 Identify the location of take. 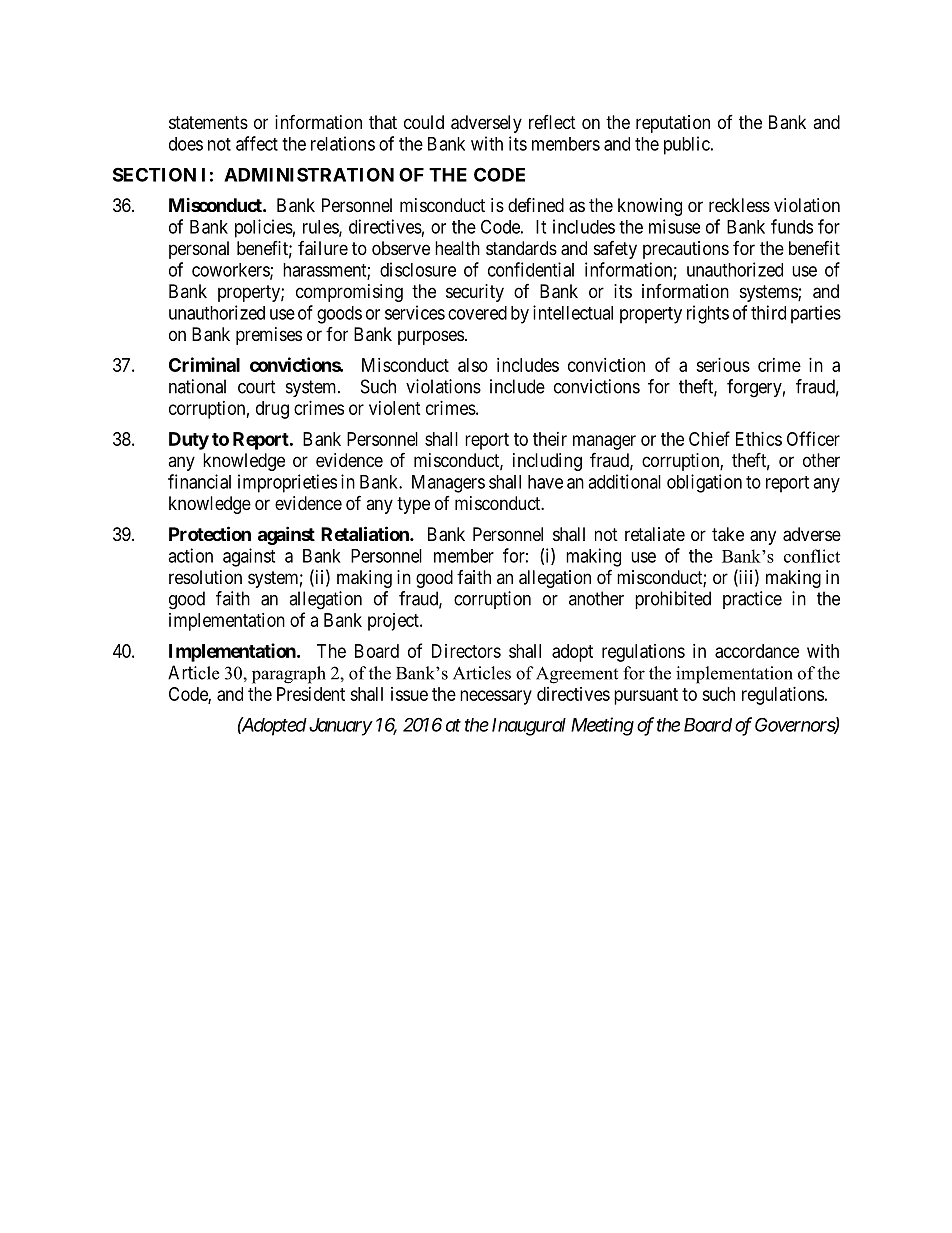
(728, 534).
